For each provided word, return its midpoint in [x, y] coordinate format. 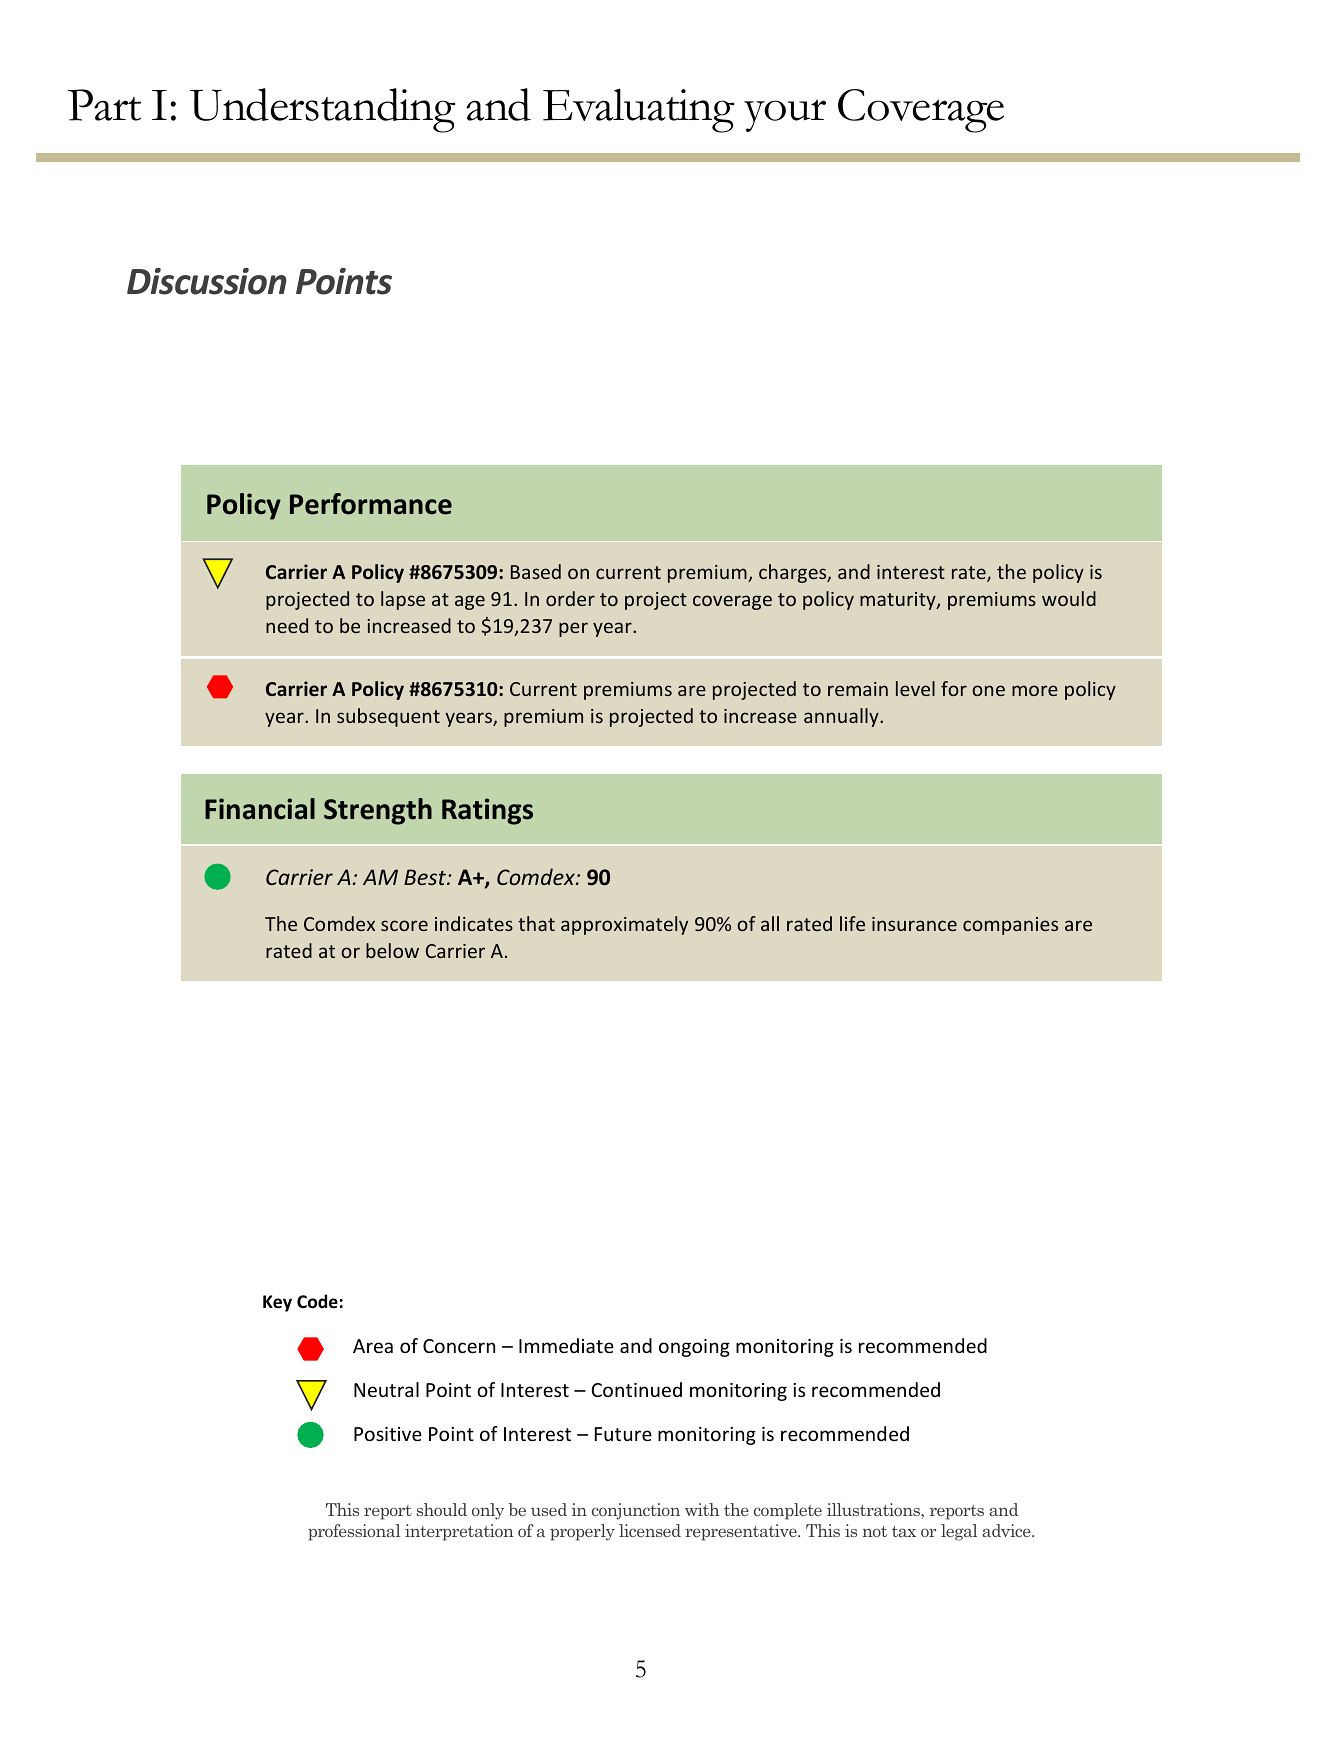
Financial [260, 809]
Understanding [322, 110]
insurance [914, 924]
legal [959, 1532]
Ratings [487, 811]
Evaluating [638, 110]
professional [354, 1532]
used [549, 1509]
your [785, 115]
